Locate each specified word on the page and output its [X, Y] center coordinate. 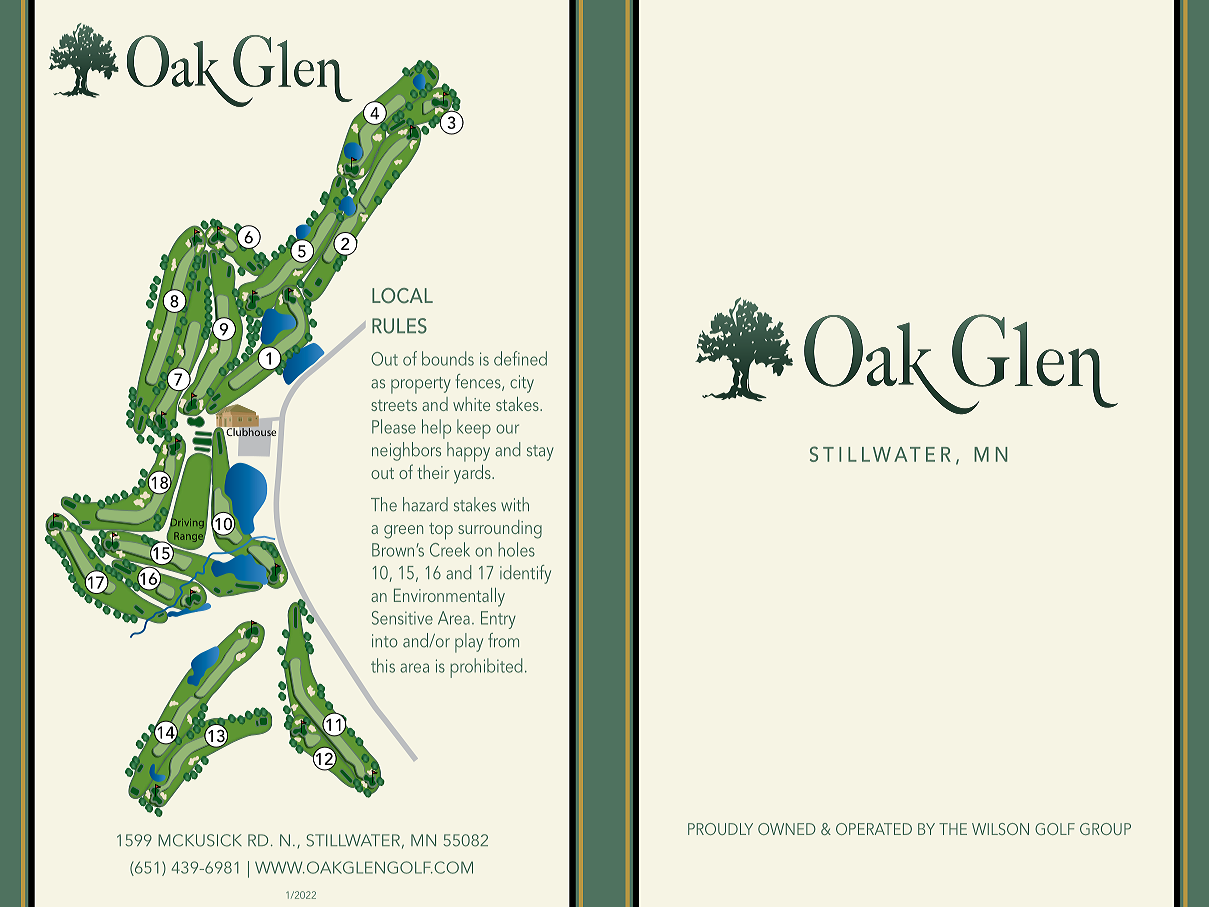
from [503, 640]
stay [540, 453]
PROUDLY [720, 829]
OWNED [787, 829]
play [469, 643]
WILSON [1000, 829]
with [515, 504]
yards [473, 474]
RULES [399, 326]
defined [520, 358]
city [522, 384]
